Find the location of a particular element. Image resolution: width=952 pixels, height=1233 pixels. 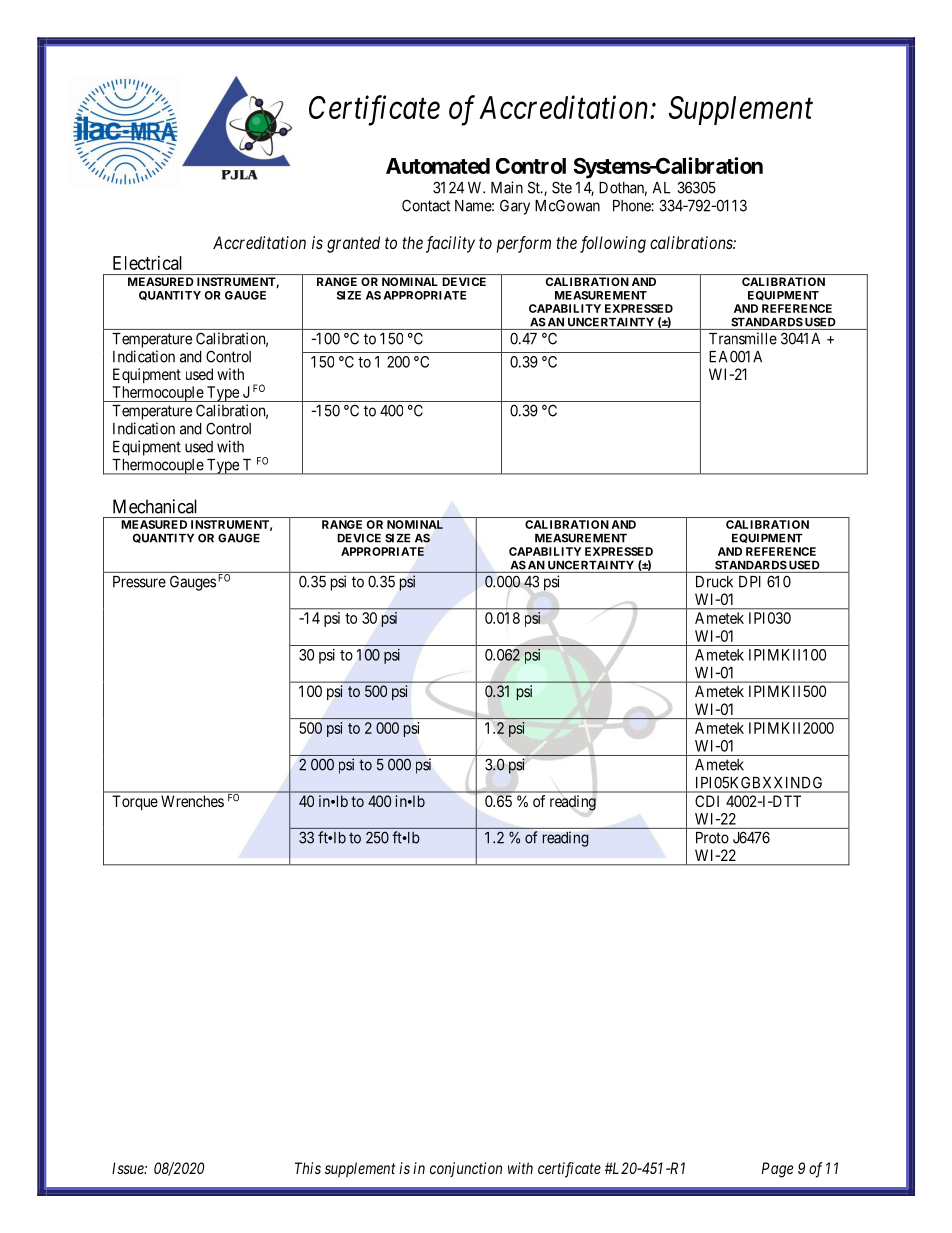

Proto is located at coordinates (712, 838).
